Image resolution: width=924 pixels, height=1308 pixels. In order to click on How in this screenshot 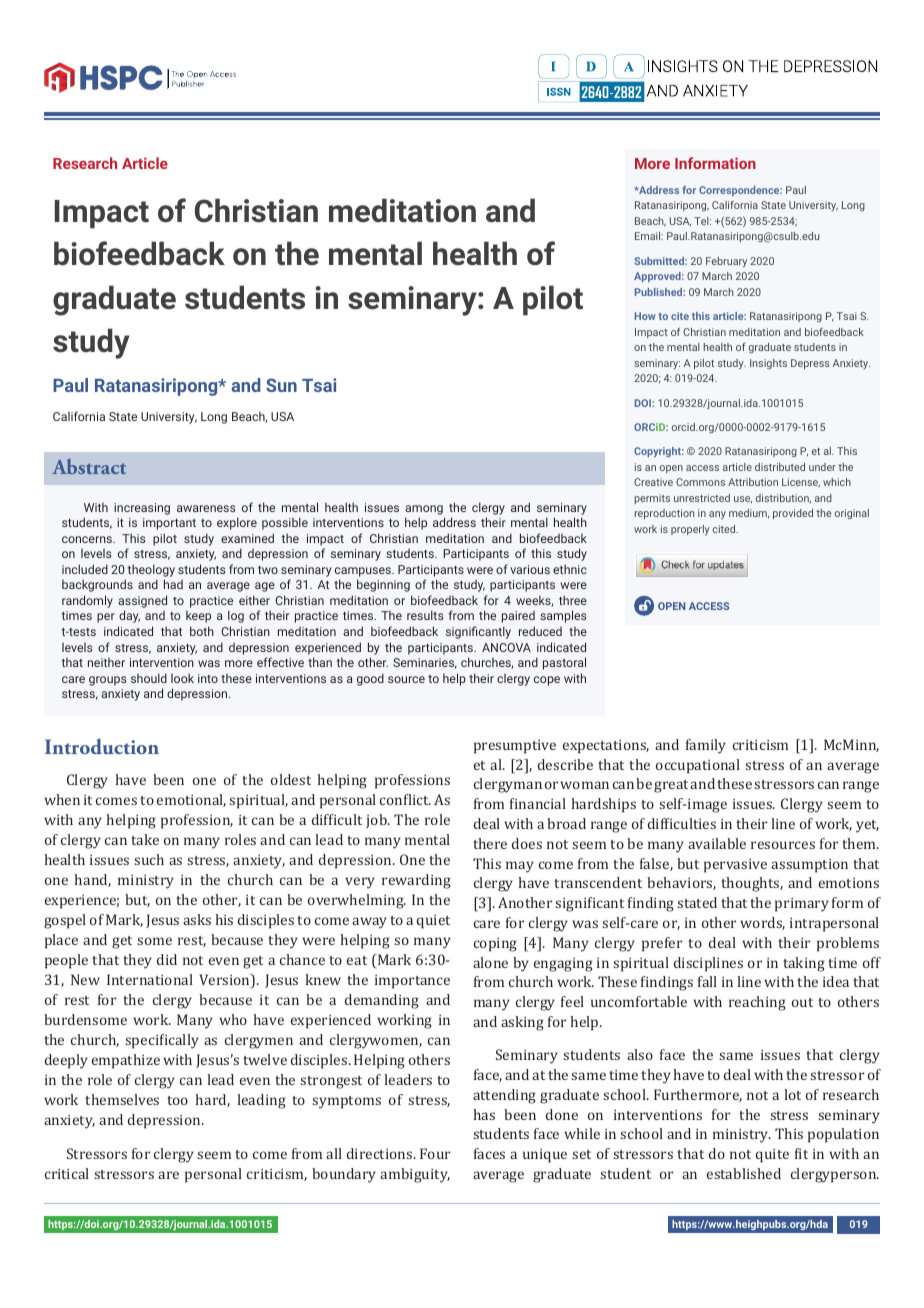, I will do `click(645, 316)`.
